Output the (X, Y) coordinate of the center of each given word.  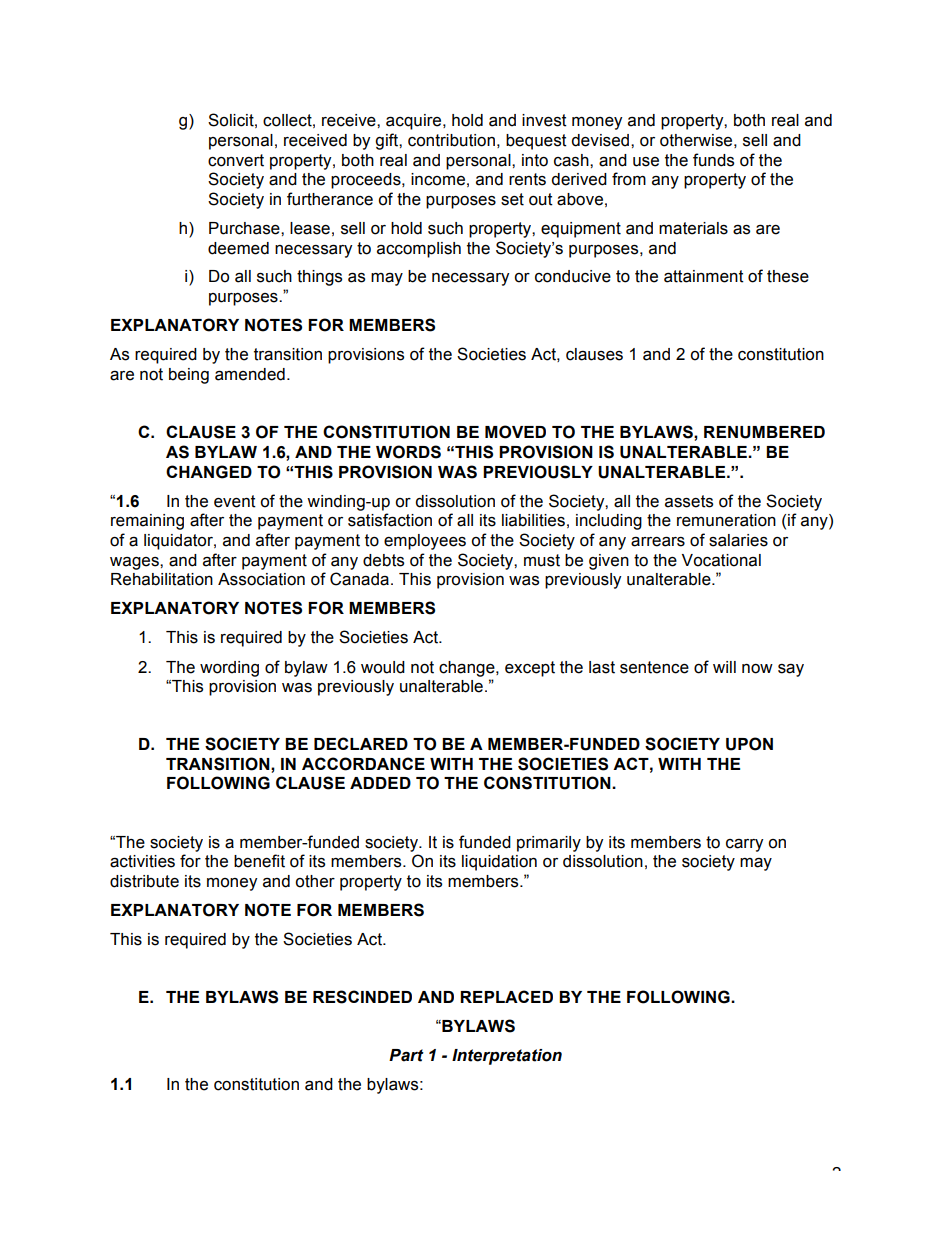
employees (425, 542)
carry (744, 845)
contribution (451, 140)
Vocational (721, 560)
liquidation (499, 863)
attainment (704, 276)
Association (261, 579)
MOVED (515, 432)
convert (236, 160)
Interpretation (507, 1057)
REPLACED (506, 996)
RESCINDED (362, 997)
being (189, 376)
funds (713, 160)
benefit (259, 861)
